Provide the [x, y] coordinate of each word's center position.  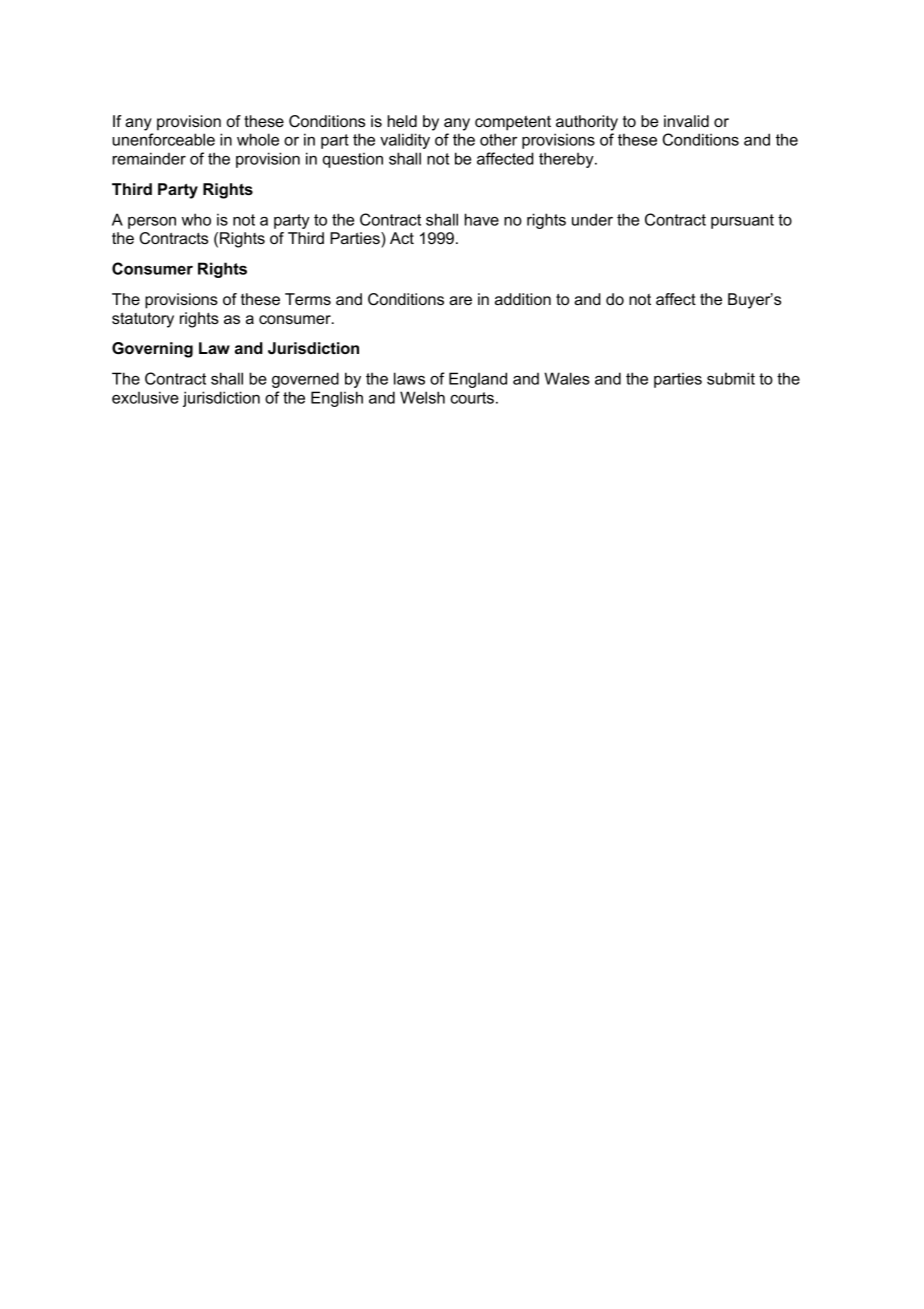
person [152, 223]
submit [731, 378]
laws [409, 378]
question [353, 160]
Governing [152, 350]
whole [258, 139]
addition [523, 299]
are [460, 300]
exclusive [145, 397]
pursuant [742, 221]
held [402, 121]
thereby [567, 160]
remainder [149, 158]
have [482, 219]
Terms [308, 299]
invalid [686, 121]
